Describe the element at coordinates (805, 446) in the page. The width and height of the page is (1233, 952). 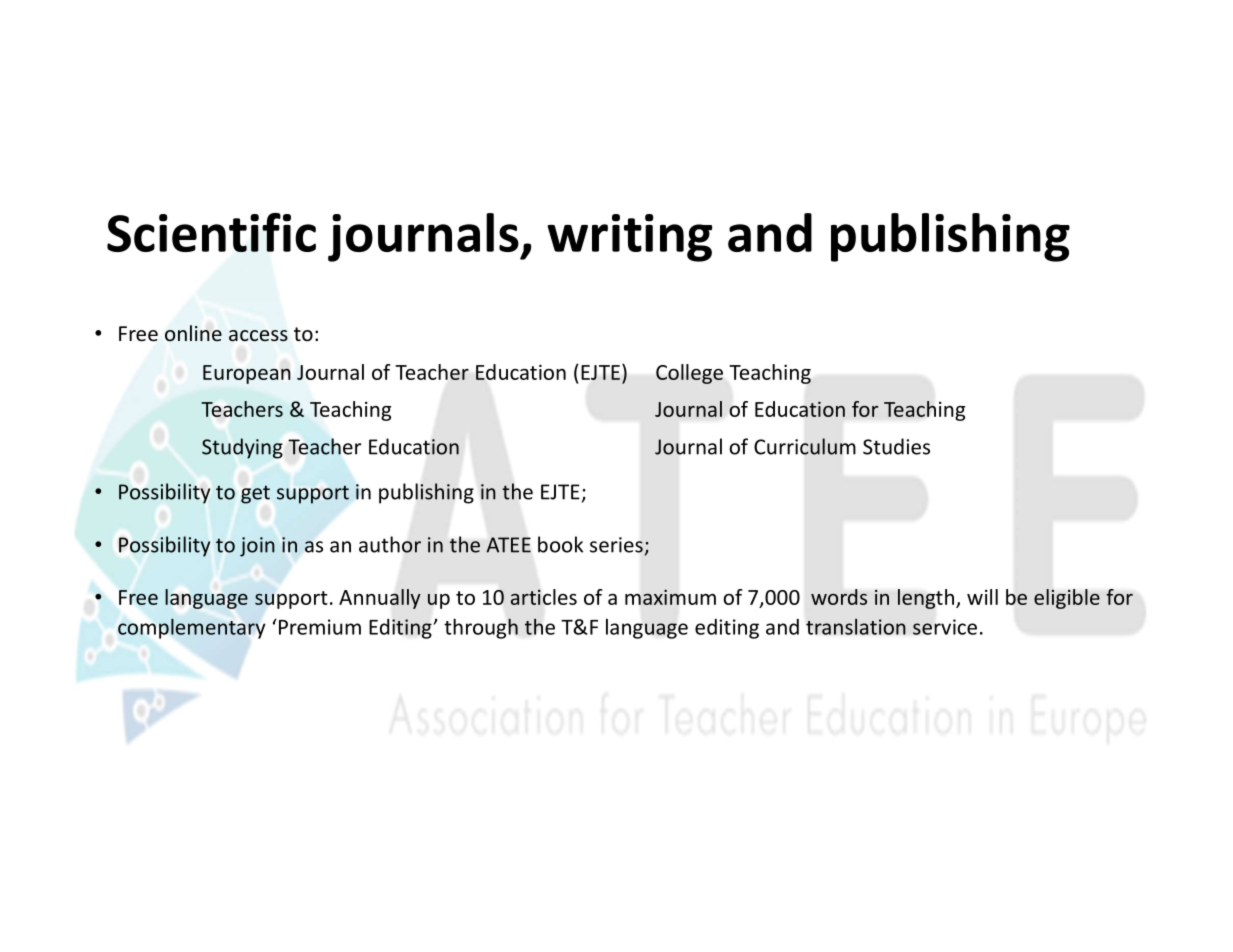
I see `Curriculum` at that location.
